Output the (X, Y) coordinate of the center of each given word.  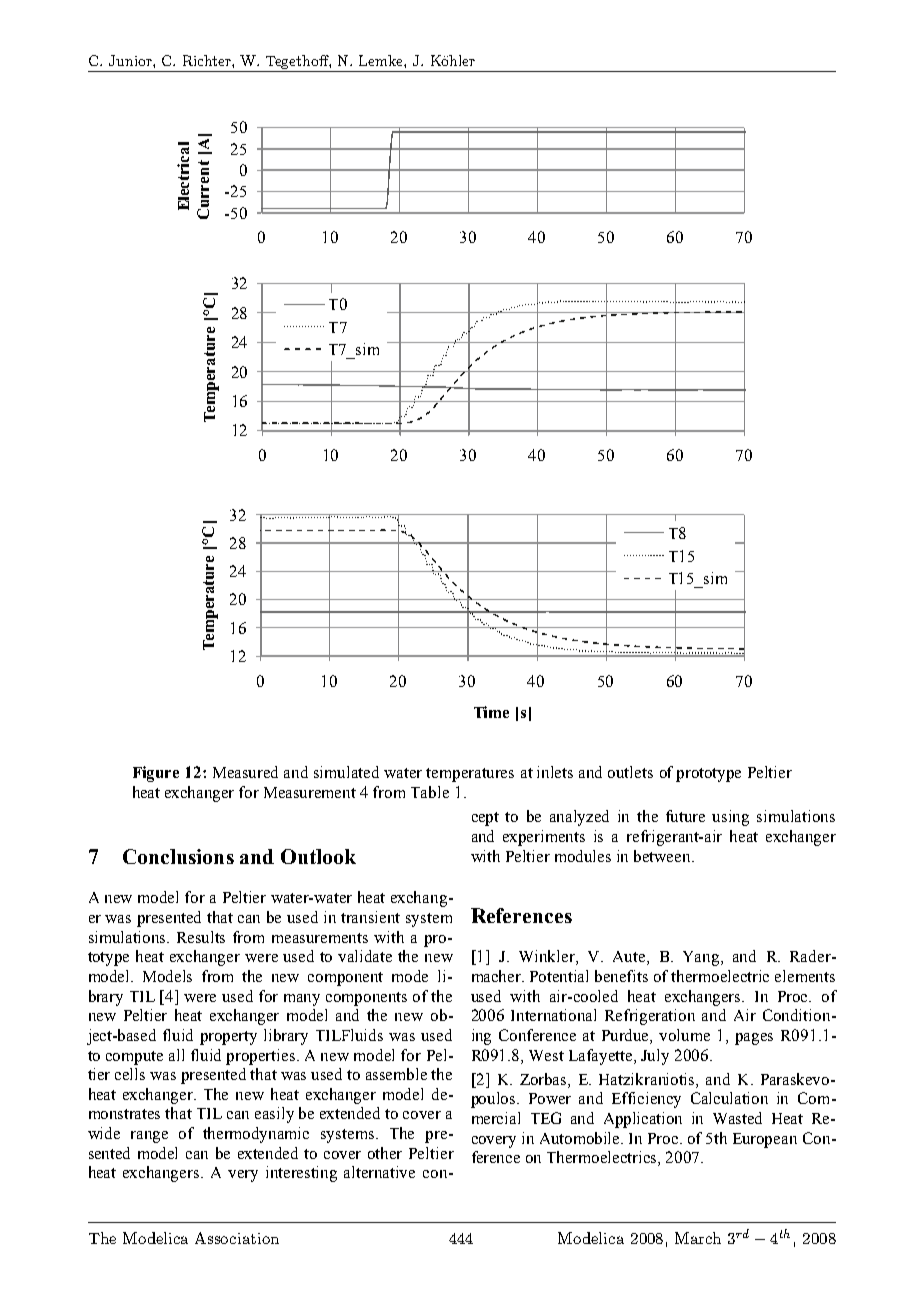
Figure (156, 774)
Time (491, 712)
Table (430, 792)
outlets (630, 772)
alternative (379, 1172)
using (730, 818)
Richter (208, 60)
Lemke (382, 60)
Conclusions (178, 856)
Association (237, 1238)
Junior (131, 60)
